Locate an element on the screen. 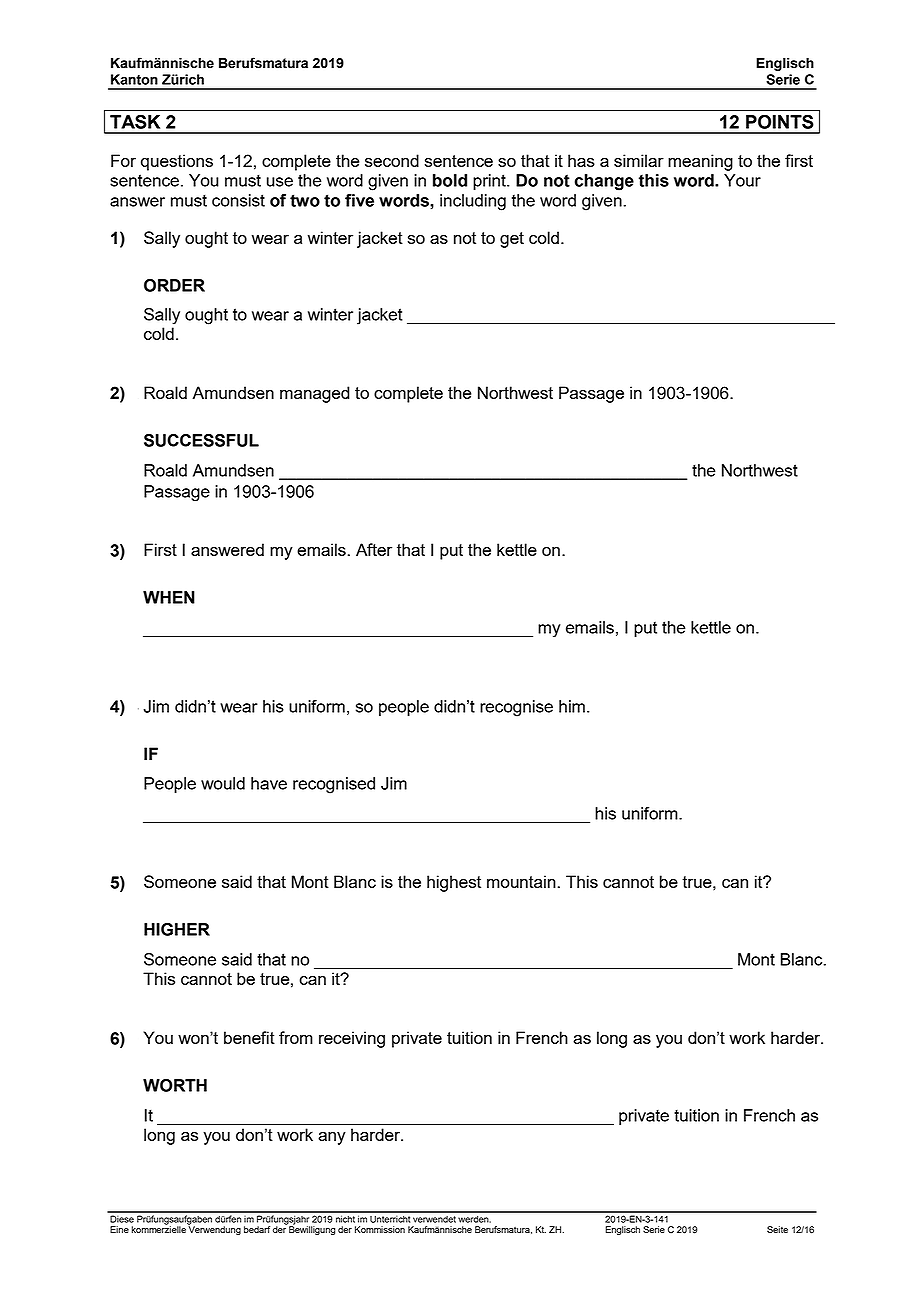 This screenshot has width=924, height=1308. WHEN is located at coordinates (169, 597).
